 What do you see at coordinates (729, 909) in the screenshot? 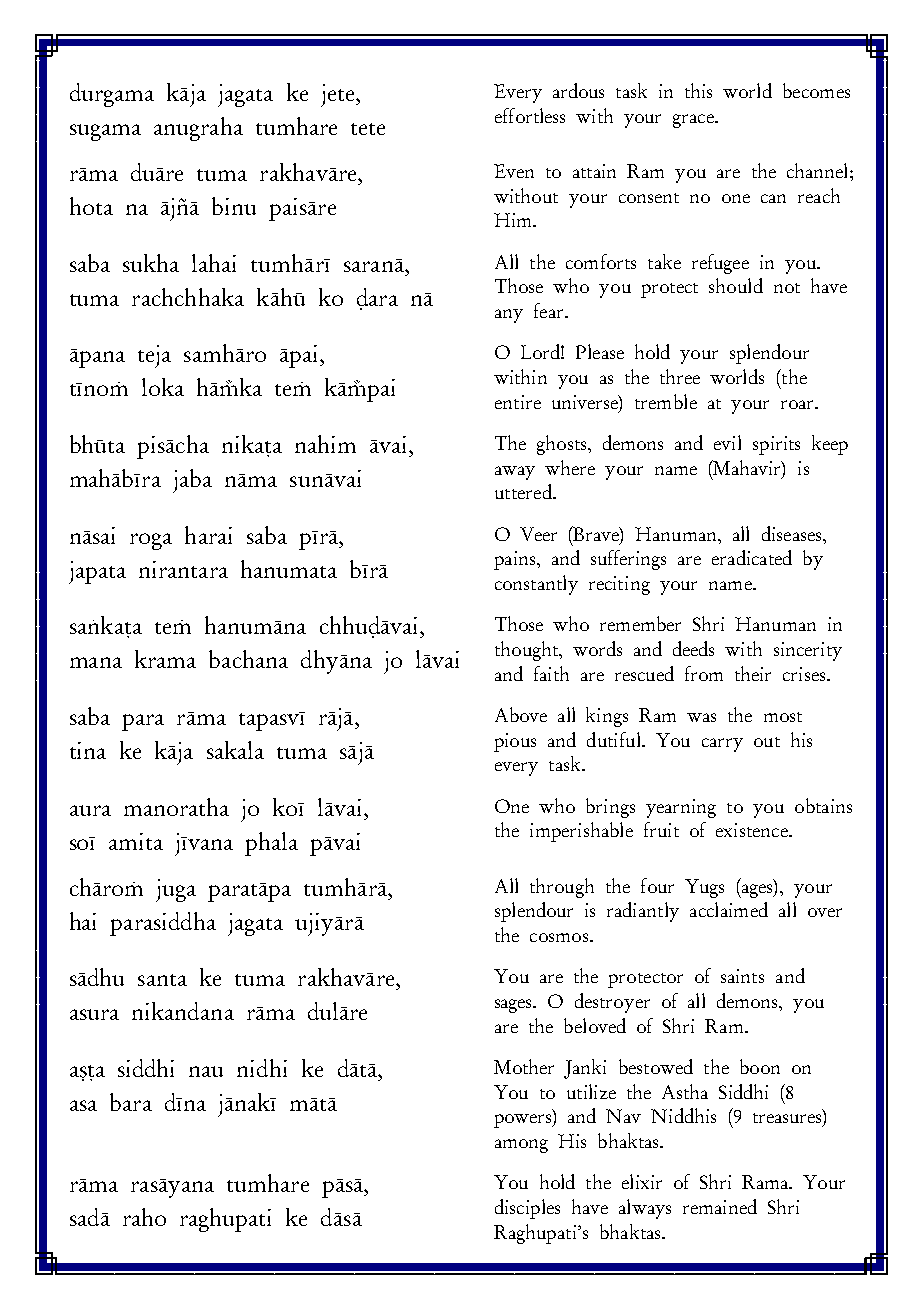
I see `acclaimed` at bounding box center [729, 909].
